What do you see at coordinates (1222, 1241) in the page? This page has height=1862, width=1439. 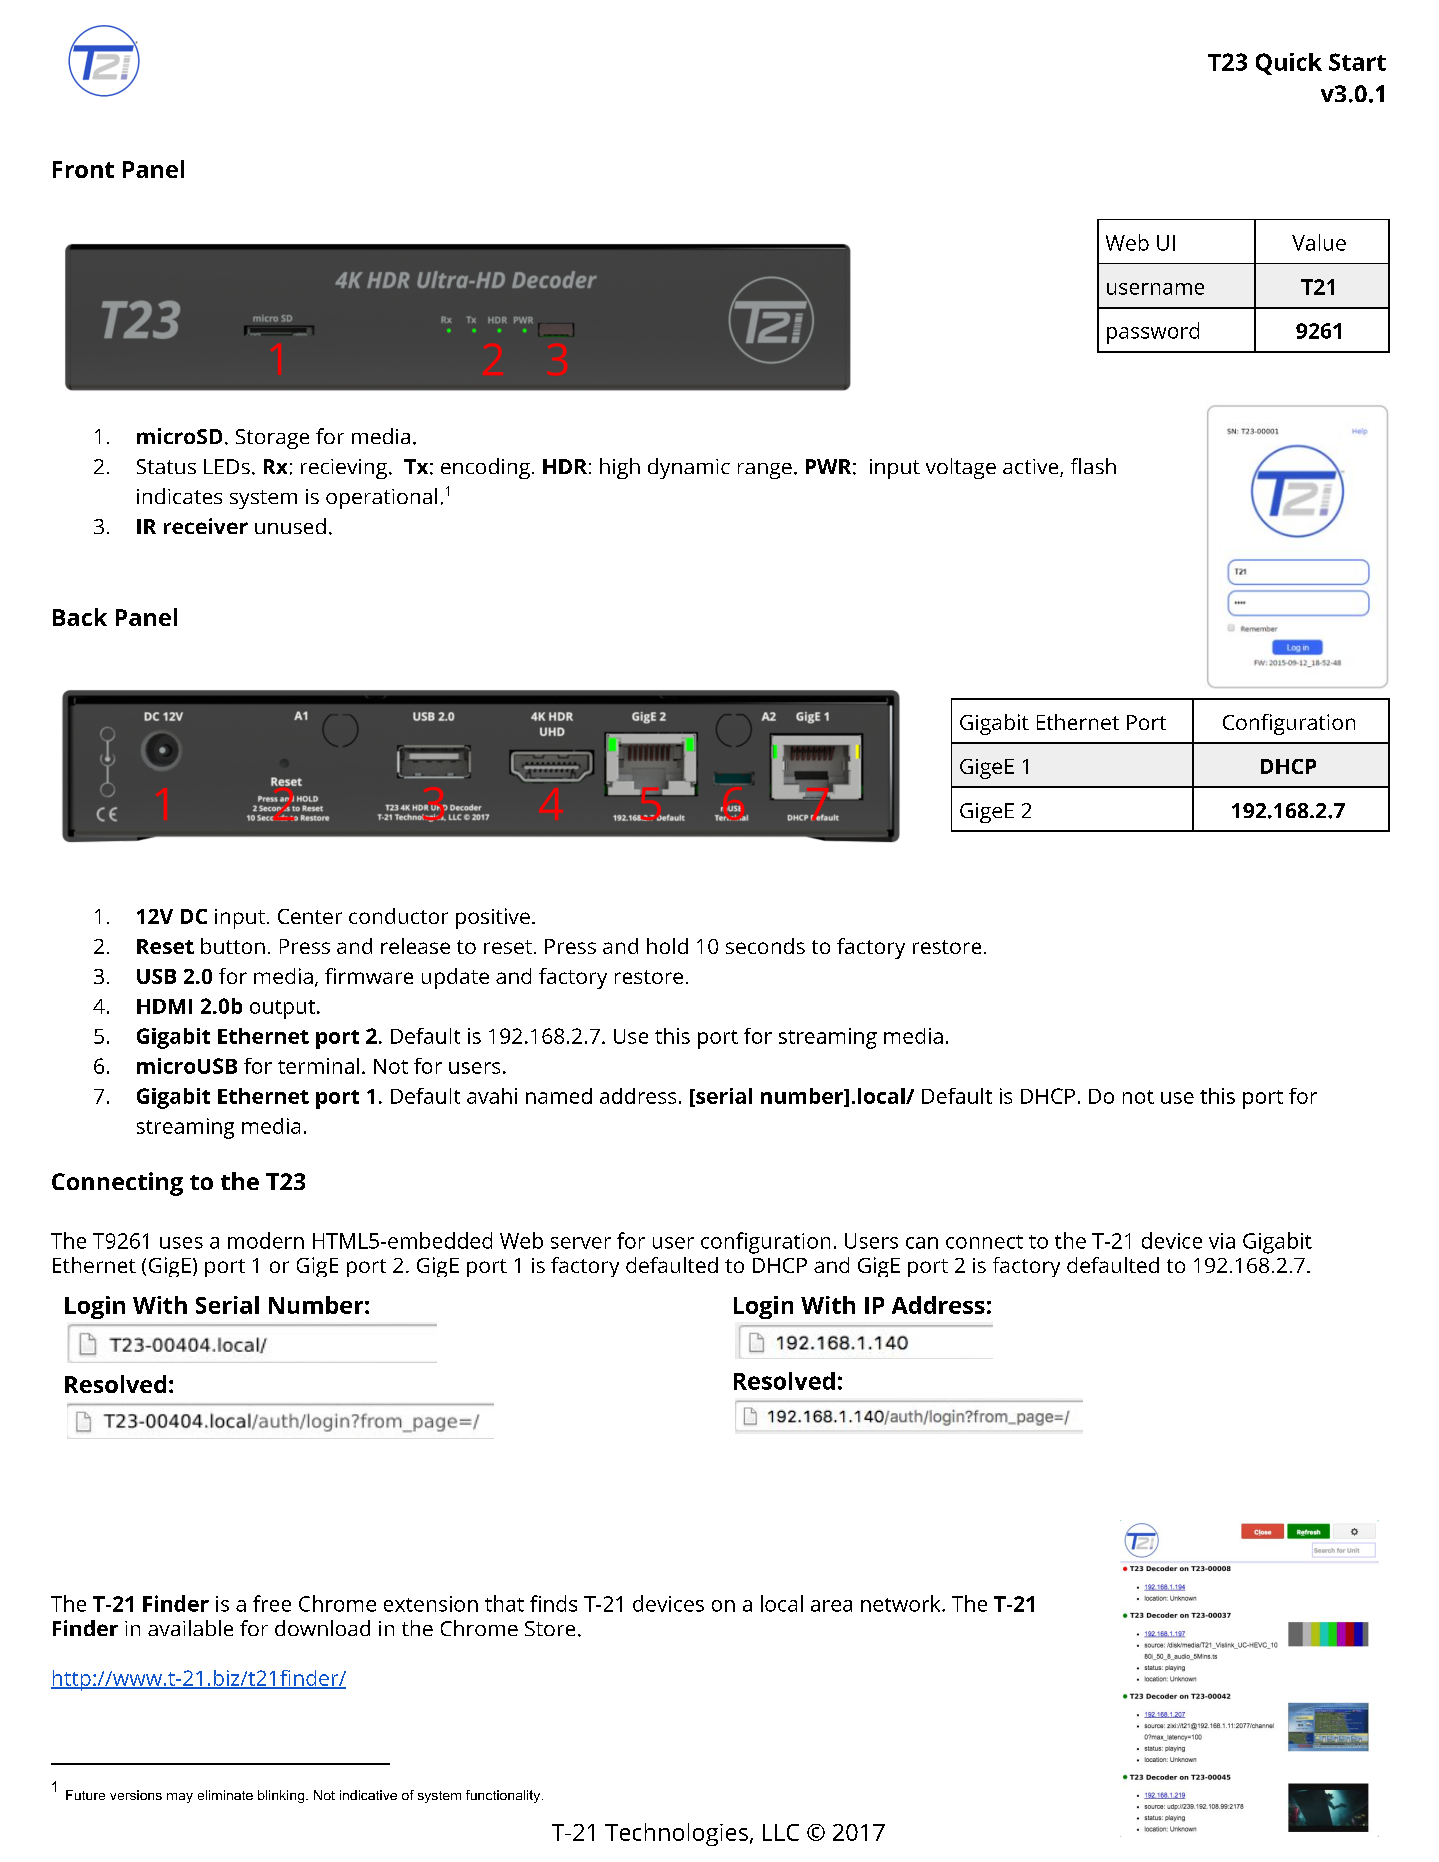 I see `via` at bounding box center [1222, 1241].
